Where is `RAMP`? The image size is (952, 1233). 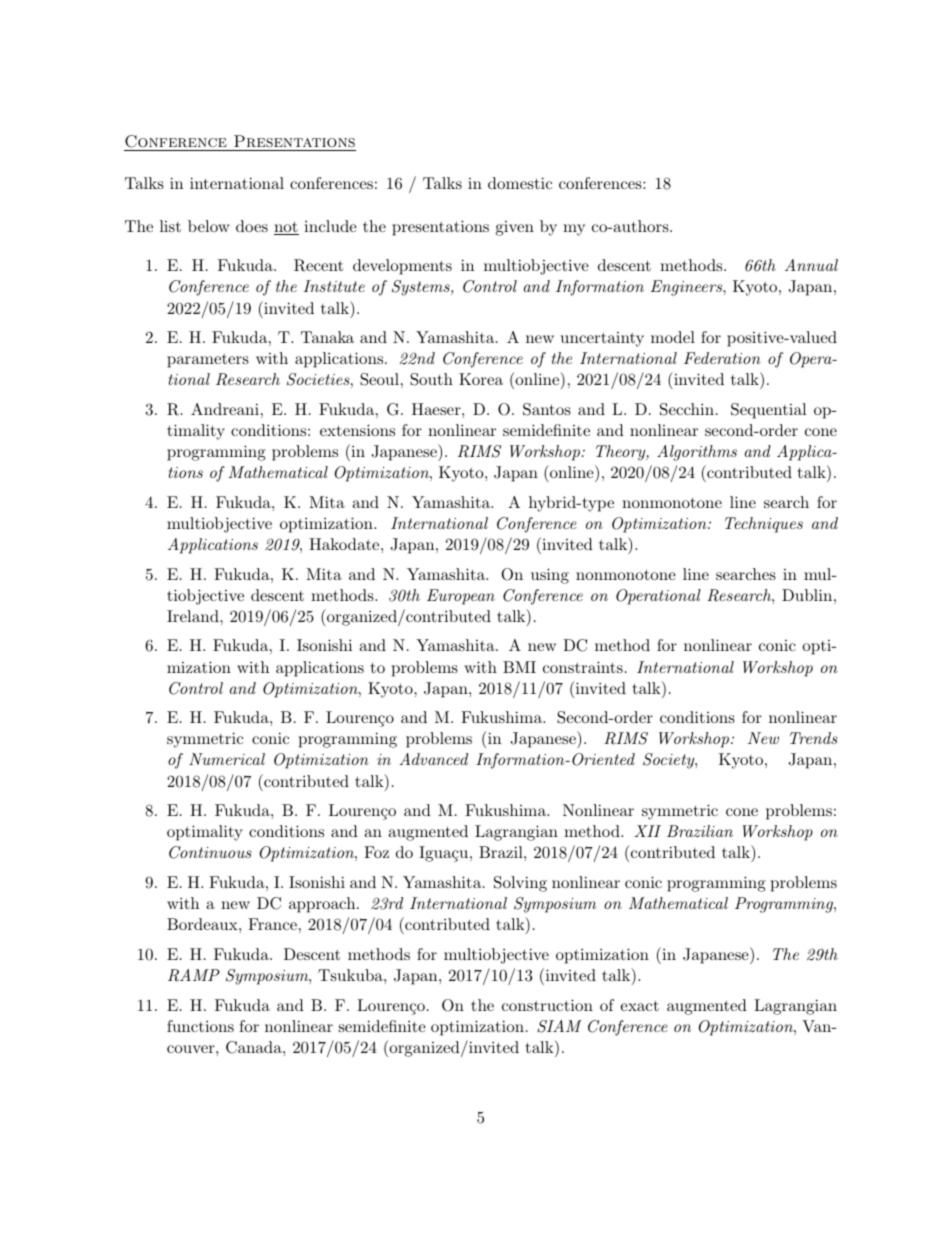 RAMP is located at coordinates (194, 975).
